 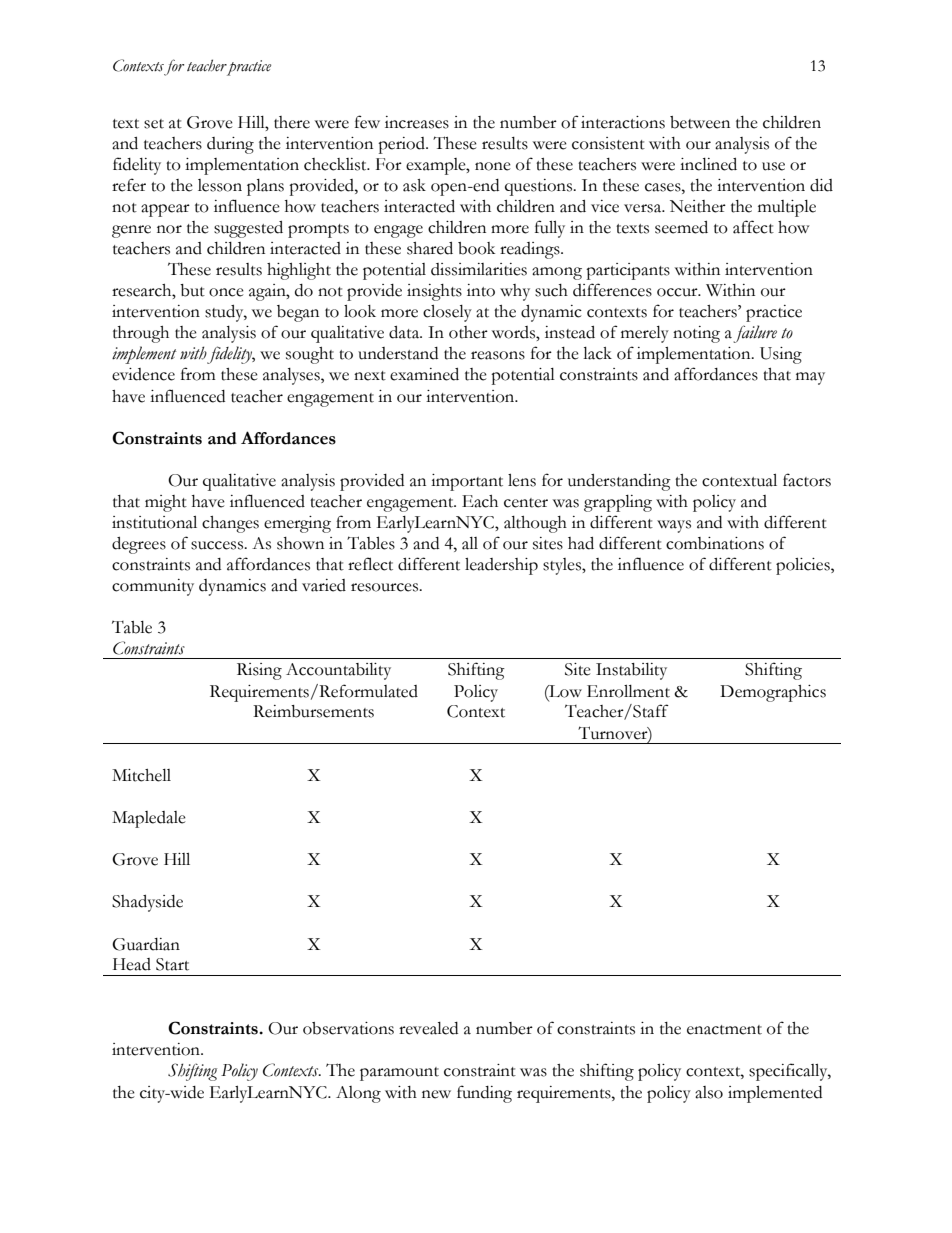 What do you see at coordinates (348, 1028) in the screenshot?
I see `observations` at bounding box center [348, 1028].
